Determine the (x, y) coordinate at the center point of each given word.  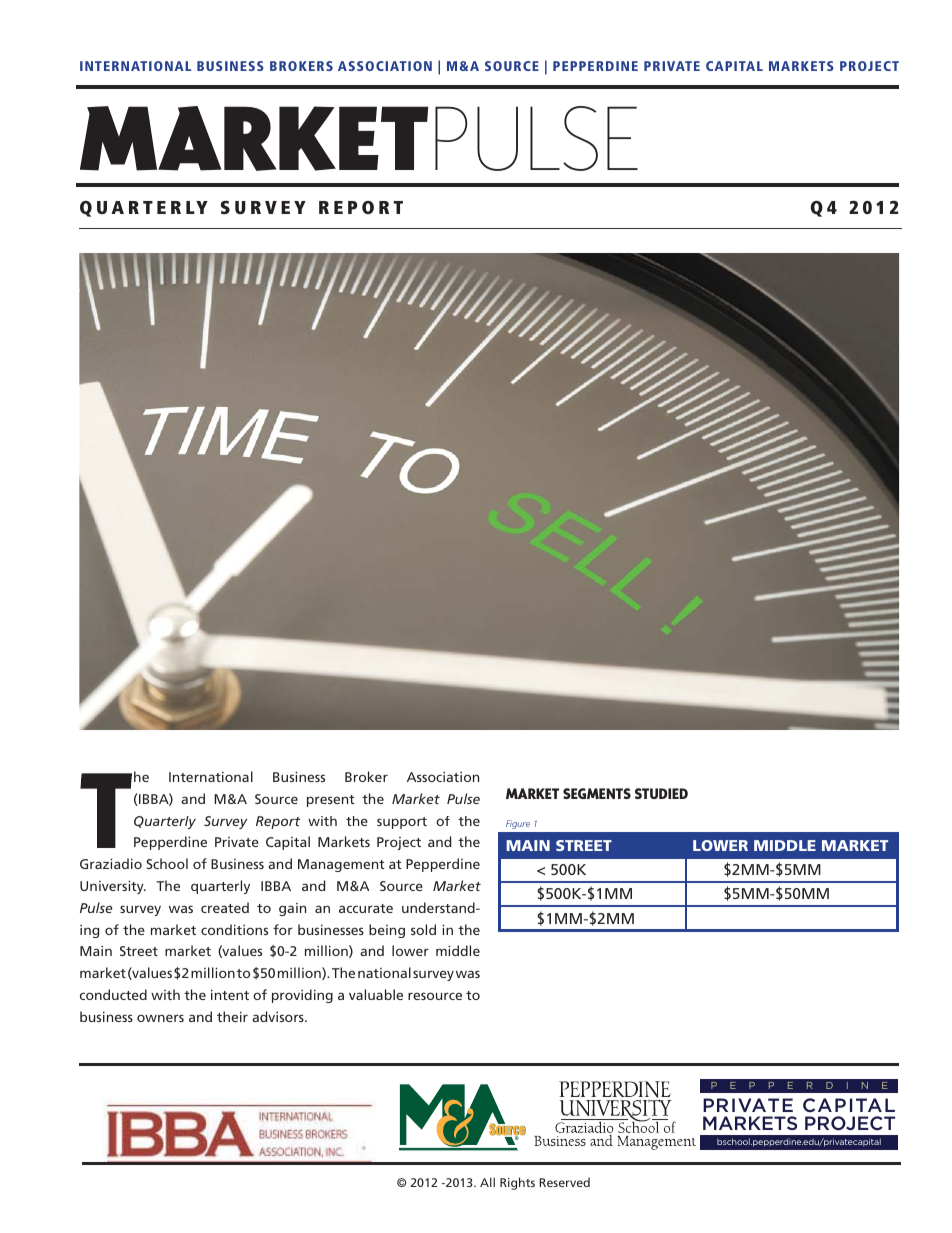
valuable (376, 994)
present (331, 801)
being (387, 931)
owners (160, 1018)
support (402, 823)
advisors (279, 1016)
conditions (234, 929)
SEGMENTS (597, 793)
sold (423, 929)
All (487, 1182)
